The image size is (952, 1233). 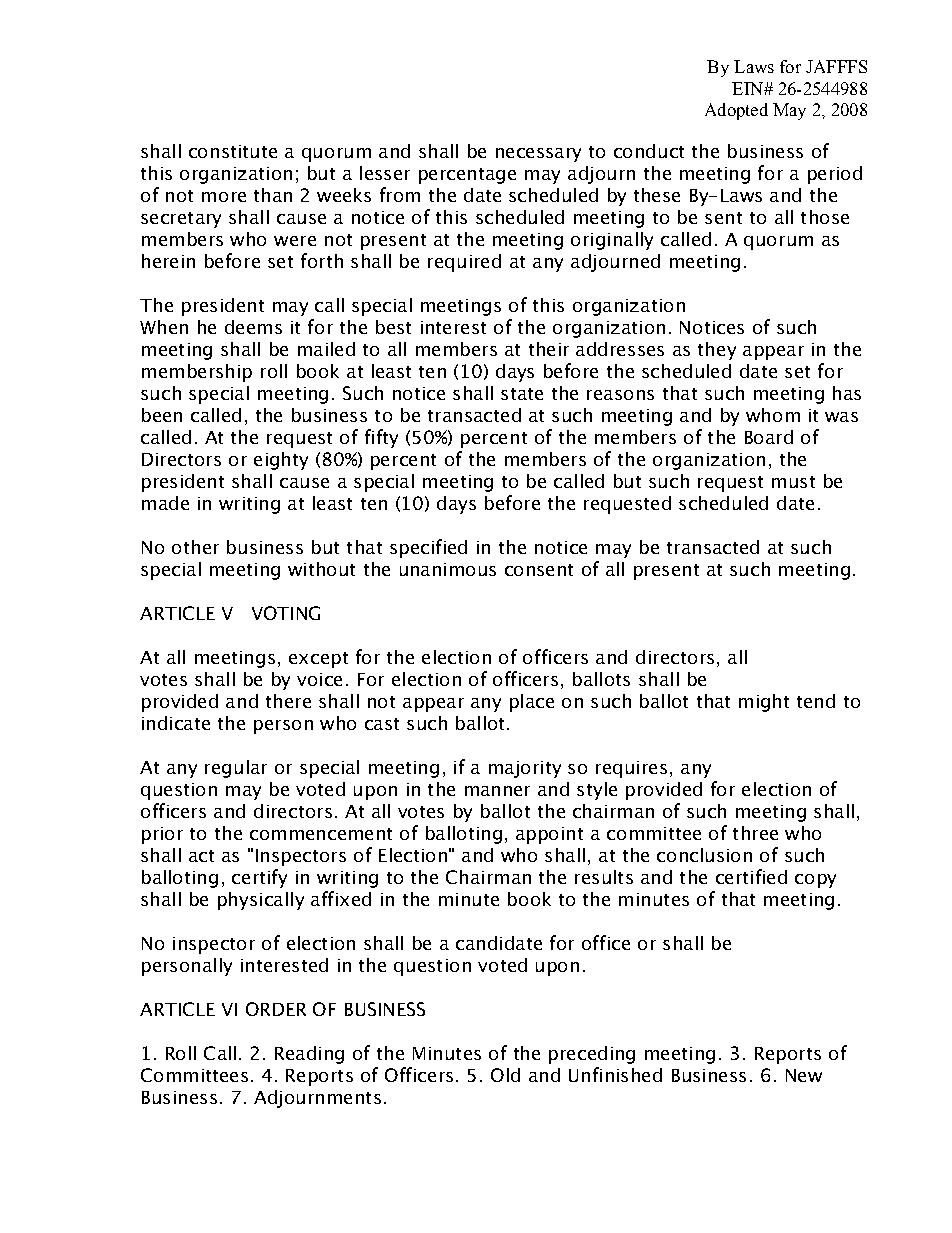 I want to click on ORDER, so click(x=276, y=1009).
